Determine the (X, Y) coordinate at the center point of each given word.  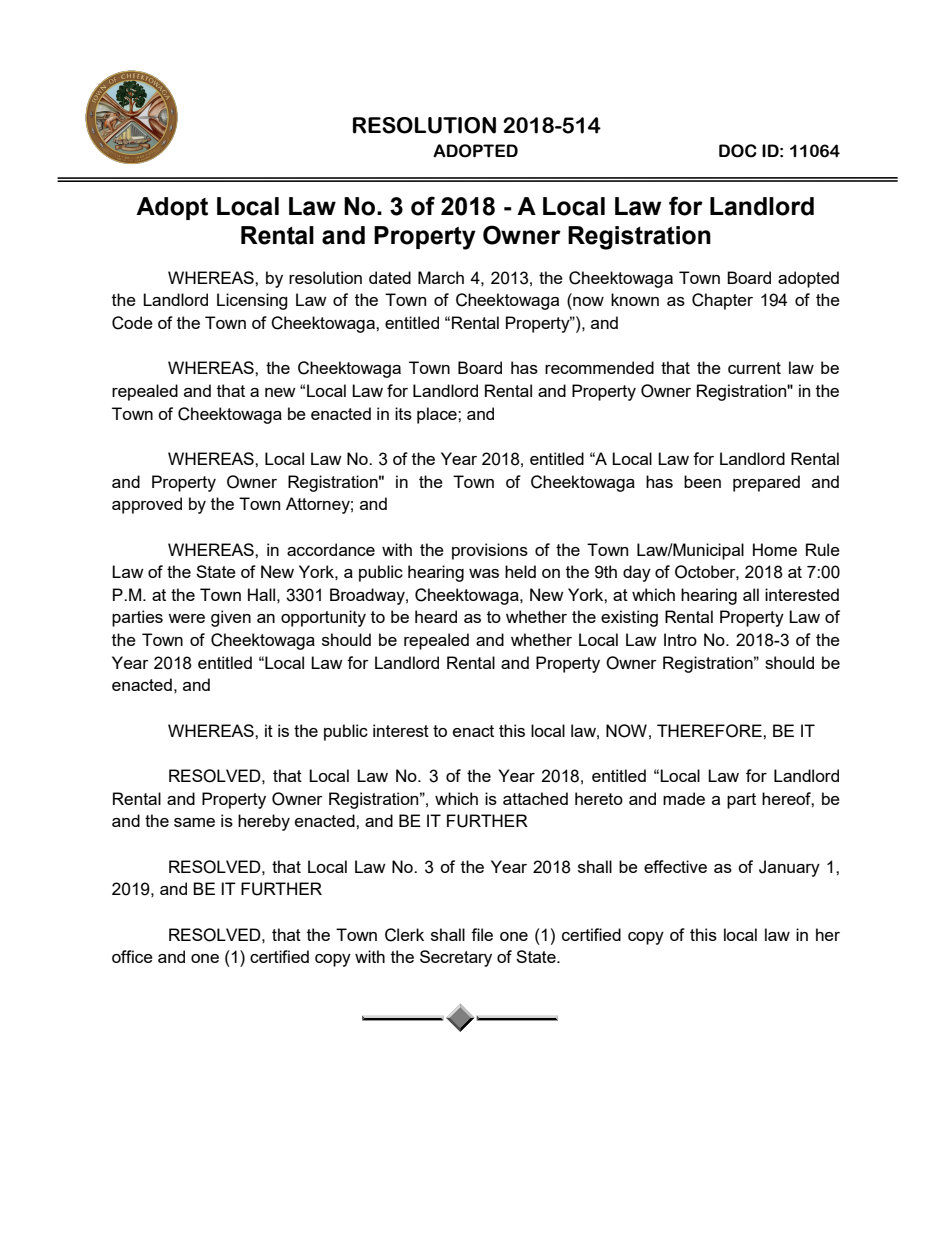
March (441, 277)
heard (436, 616)
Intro (680, 639)
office (132, 956)
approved (147, 505)
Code (132, 323)
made (684, 798)
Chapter (722, 301)
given (231, 618)
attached (535, 798)
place (438, 415)
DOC (738, 151)
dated (390, 277)
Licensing (252, 301)
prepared (766, 483)
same (194, 822)
